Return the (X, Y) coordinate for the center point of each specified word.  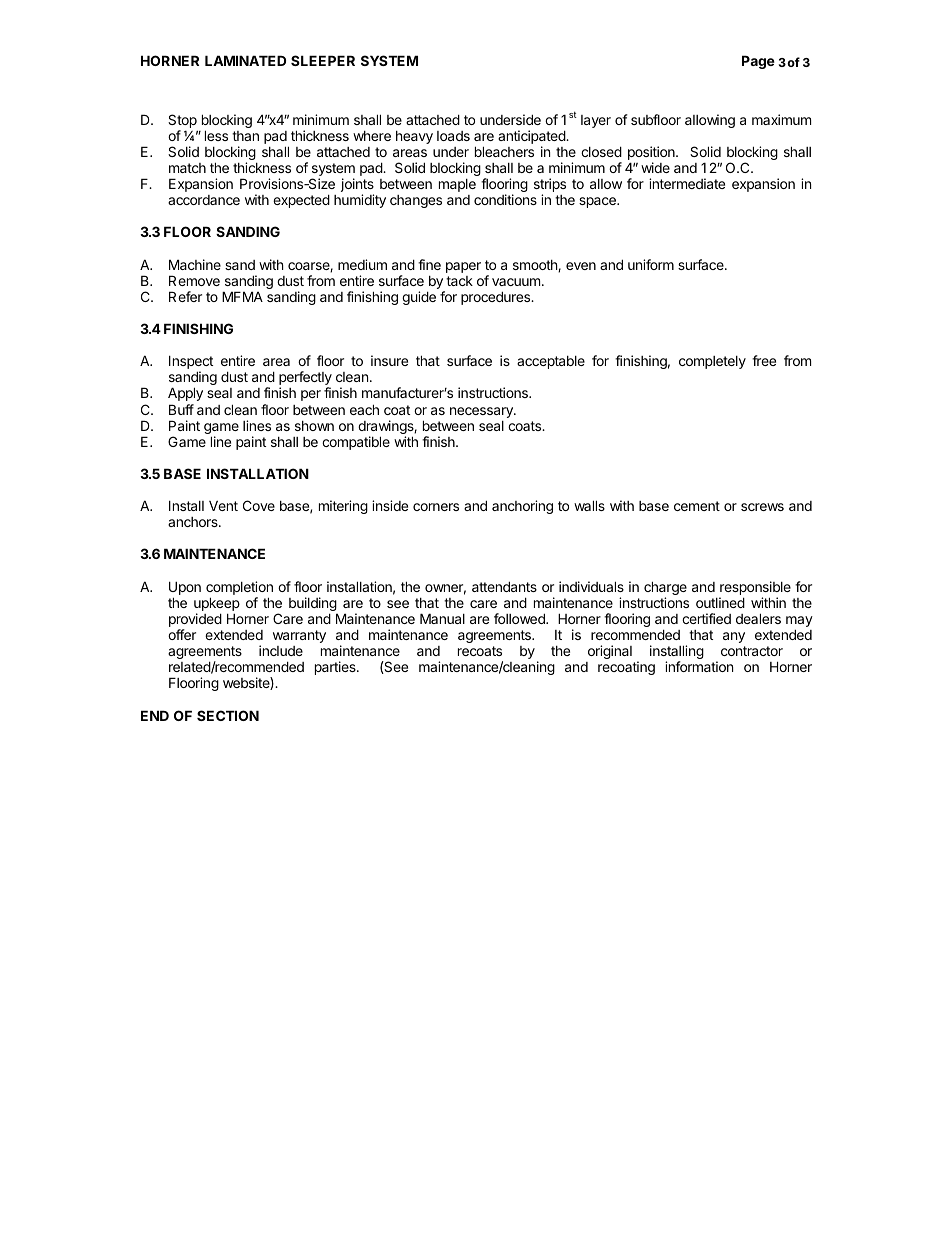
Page (758, 62)
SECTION (228, 715)
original (610, 652)
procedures (497, 298)
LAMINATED (245, 60)
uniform (651, 264)
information (699, 666)
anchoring (522, 507)
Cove (259, 505)
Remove (194, 280)
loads (453, 136)
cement (697, 506)
